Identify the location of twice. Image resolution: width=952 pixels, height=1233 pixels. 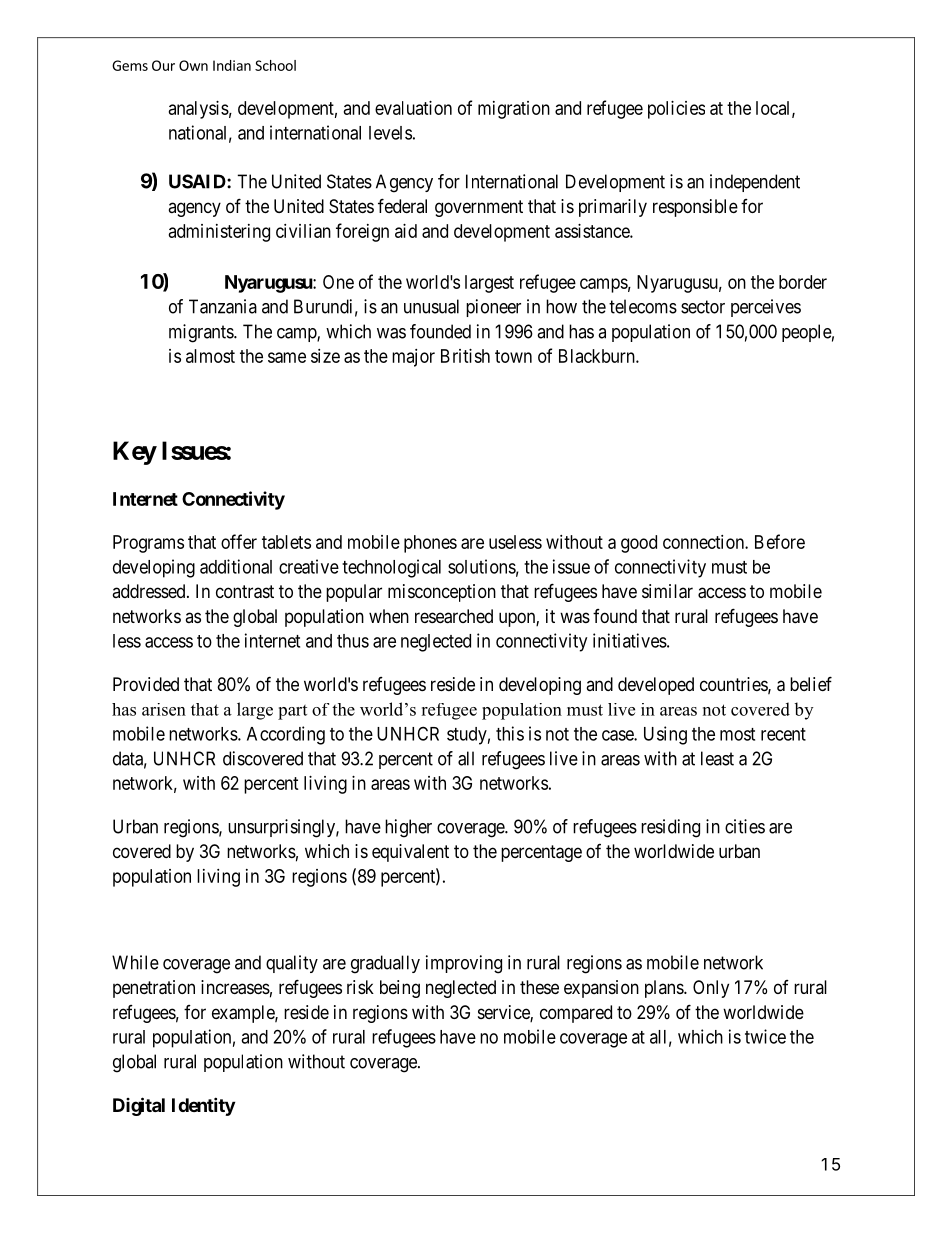
(765, 1036).
